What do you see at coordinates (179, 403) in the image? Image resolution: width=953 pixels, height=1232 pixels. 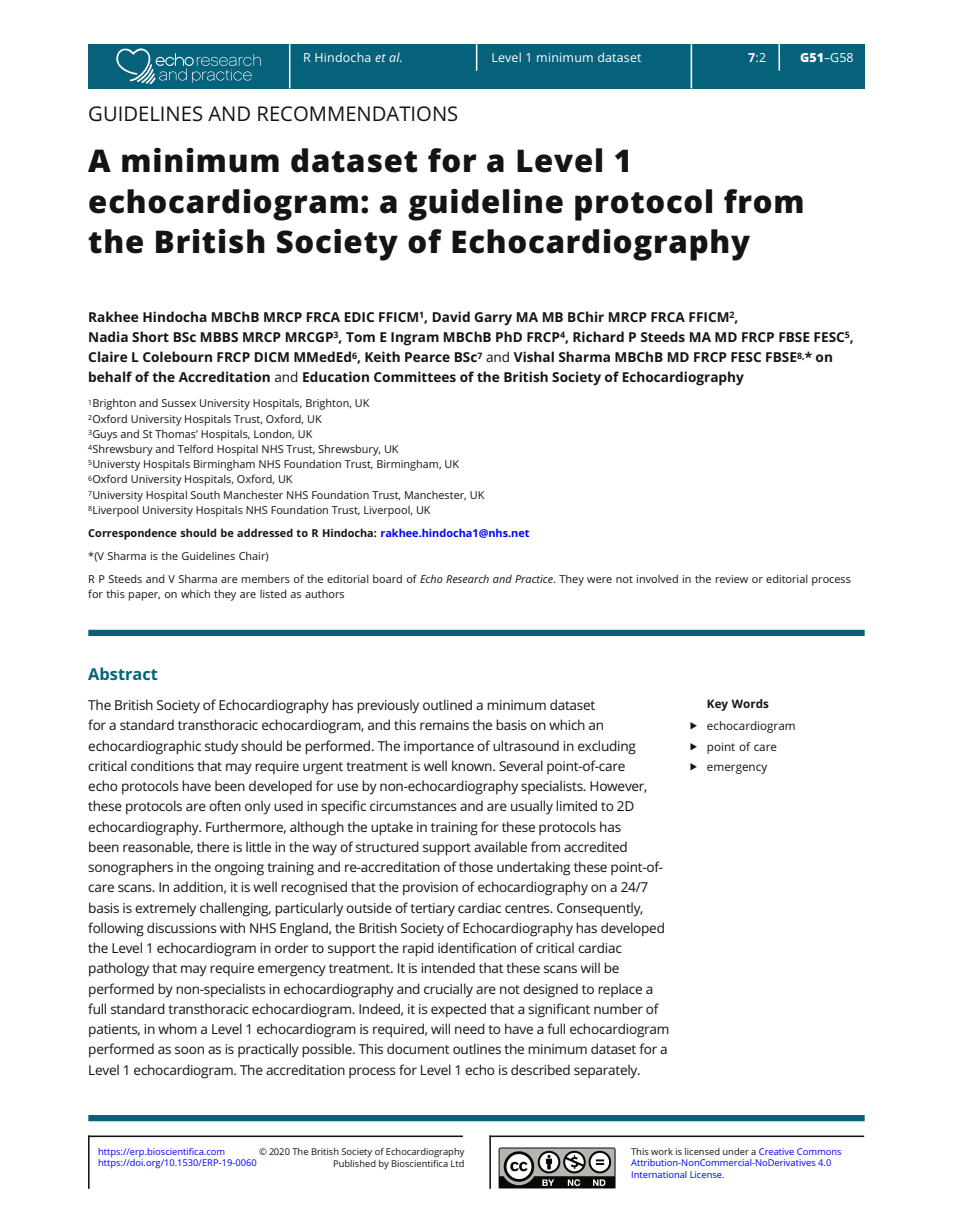 I see `Sussex` at bounding box center [179, 403].
